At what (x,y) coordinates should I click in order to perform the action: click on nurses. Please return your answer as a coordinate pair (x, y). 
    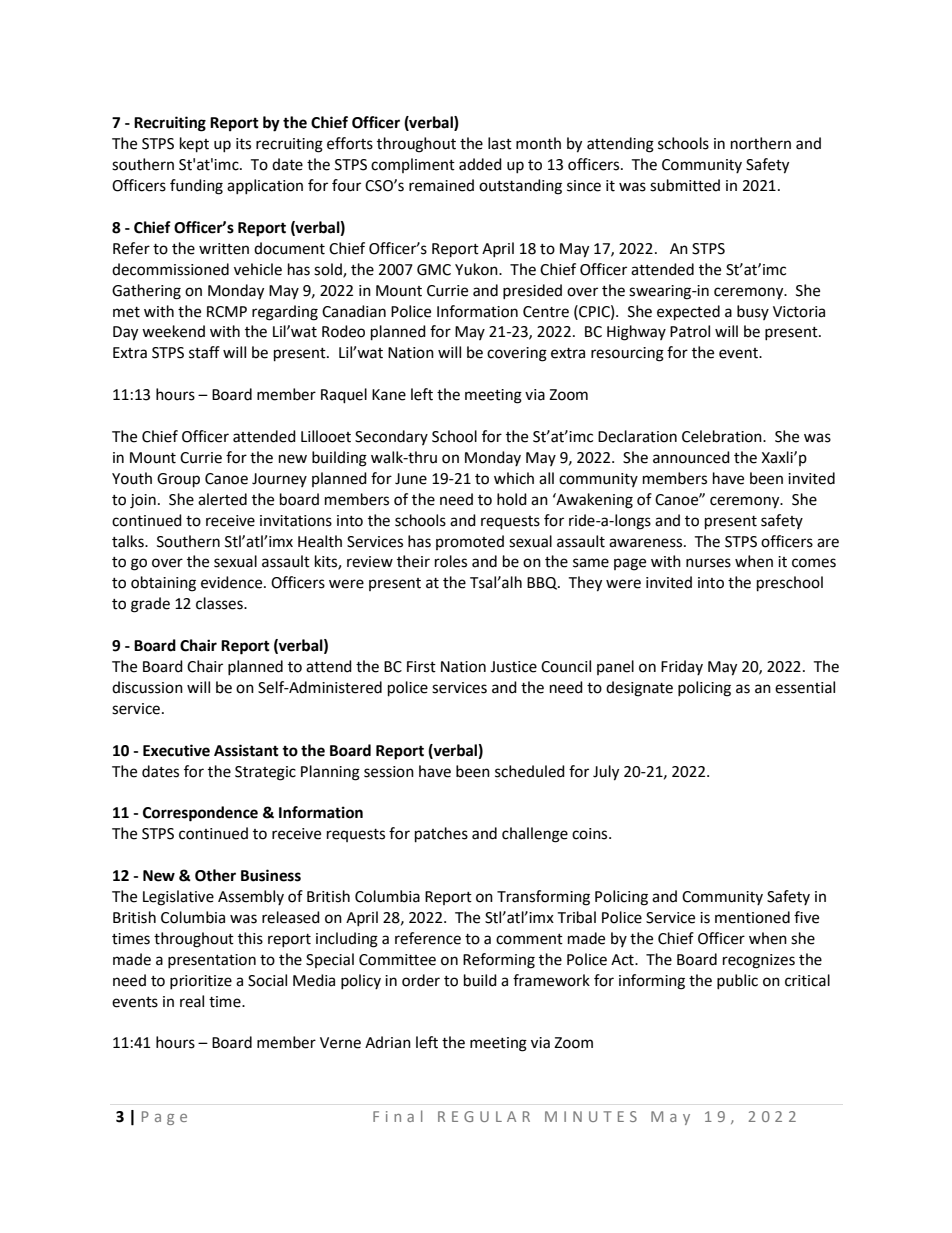
    Looking at the image, I should click on (708, 563).
